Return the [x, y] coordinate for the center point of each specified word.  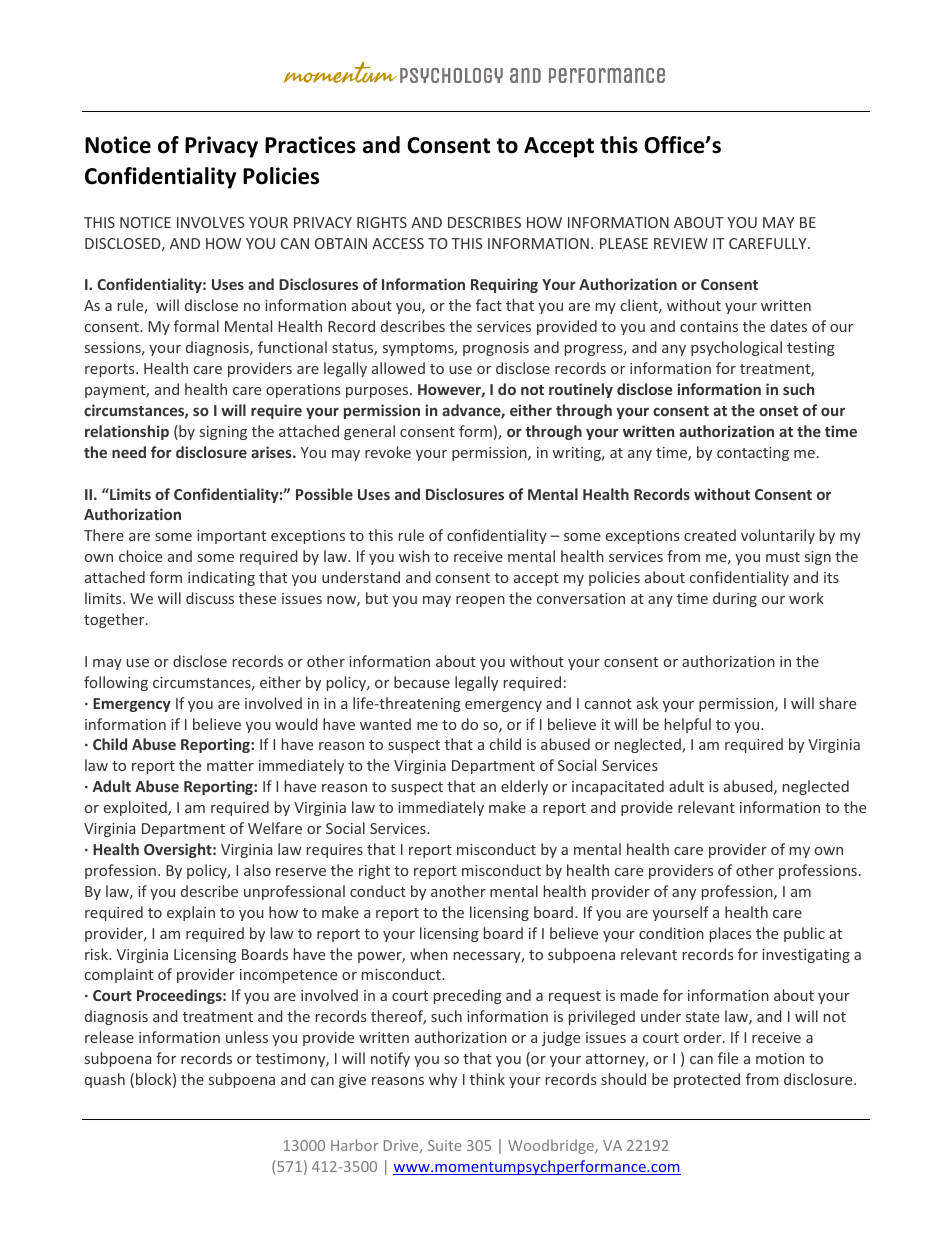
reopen [480, 601]
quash [105, 1080]
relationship [127, 432]
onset [778, 411]
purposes [378, 392]
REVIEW [681, 243]
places [730, 934]
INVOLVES [210, 222]
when [429, 954]
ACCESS [398, 243]
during [735, 599]
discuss [210, 598]
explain [191, 913]
